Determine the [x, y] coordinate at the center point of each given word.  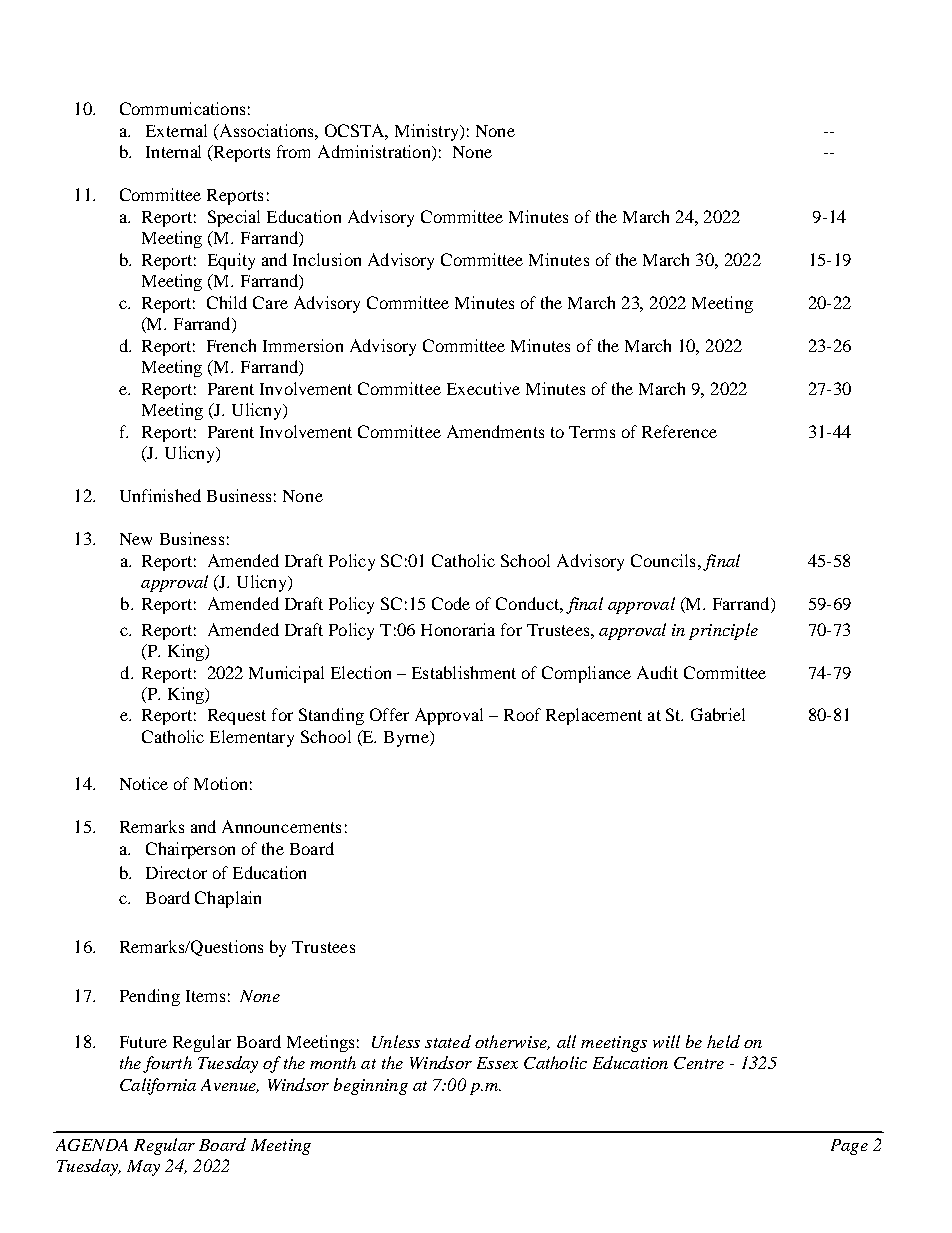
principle [723, 631]
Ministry [428, 132]
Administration [375, 153]
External [176, 130]
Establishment [464, 672]
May [143, 1168]
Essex [497, 1063]
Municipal [286, 674]
